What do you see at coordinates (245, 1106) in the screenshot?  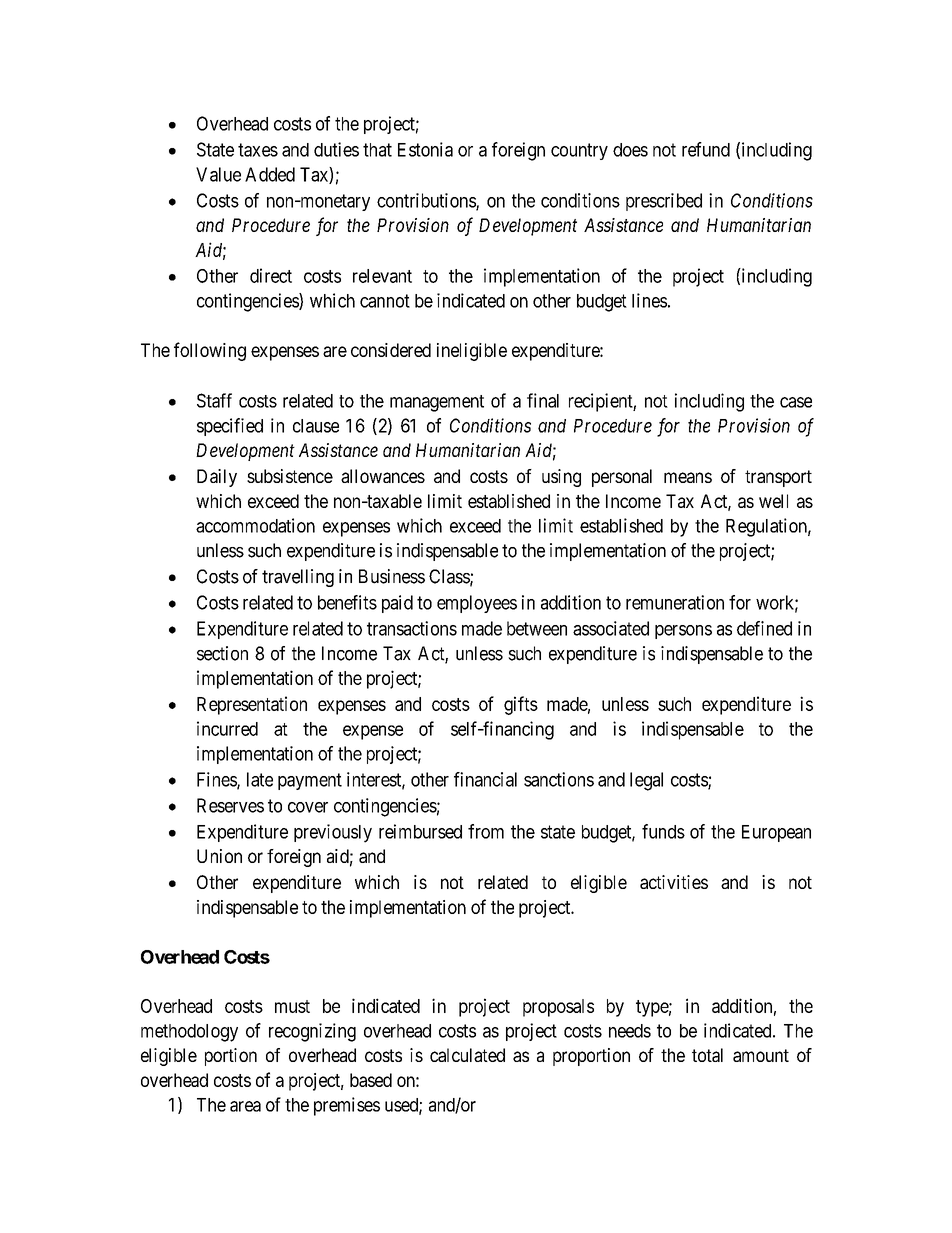 I see `area` at bounding box center [245, 1106].
